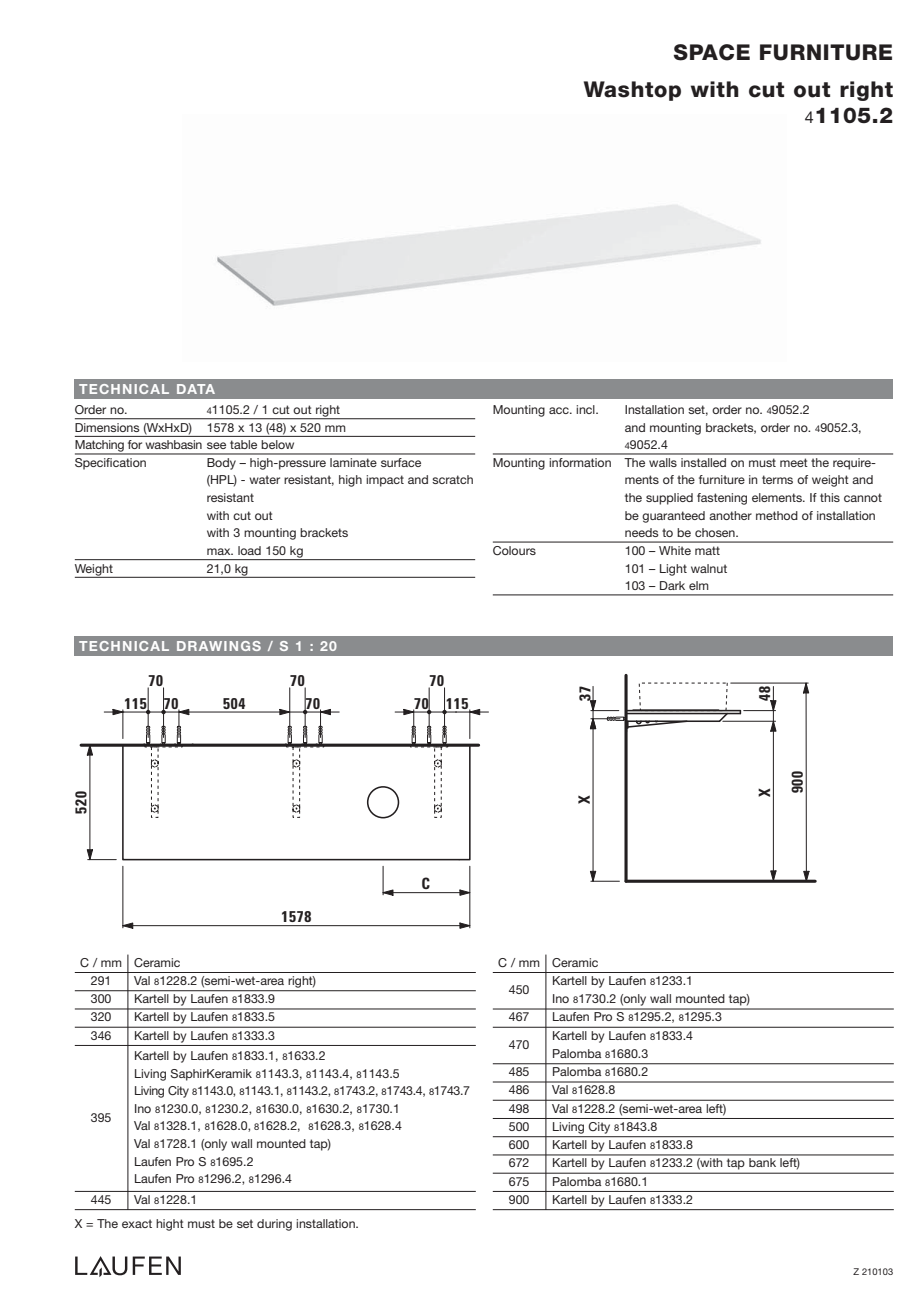 This image has height=1308, width=924. Describe the element at coordinates (672, 585) in the image. I see `Dark` at that location.
